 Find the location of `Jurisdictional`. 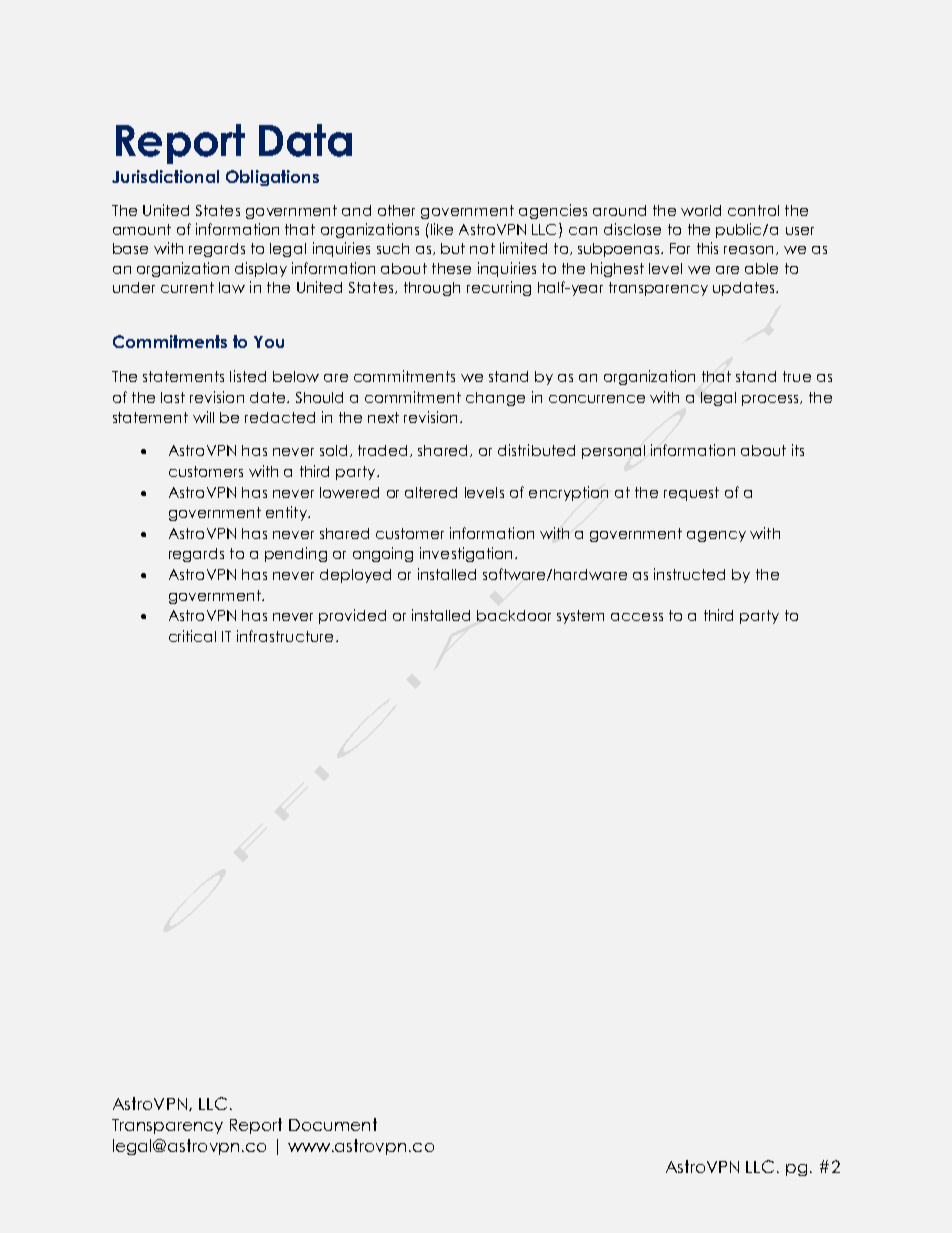

Jurisdictional is located at coordinates (165, 176).
